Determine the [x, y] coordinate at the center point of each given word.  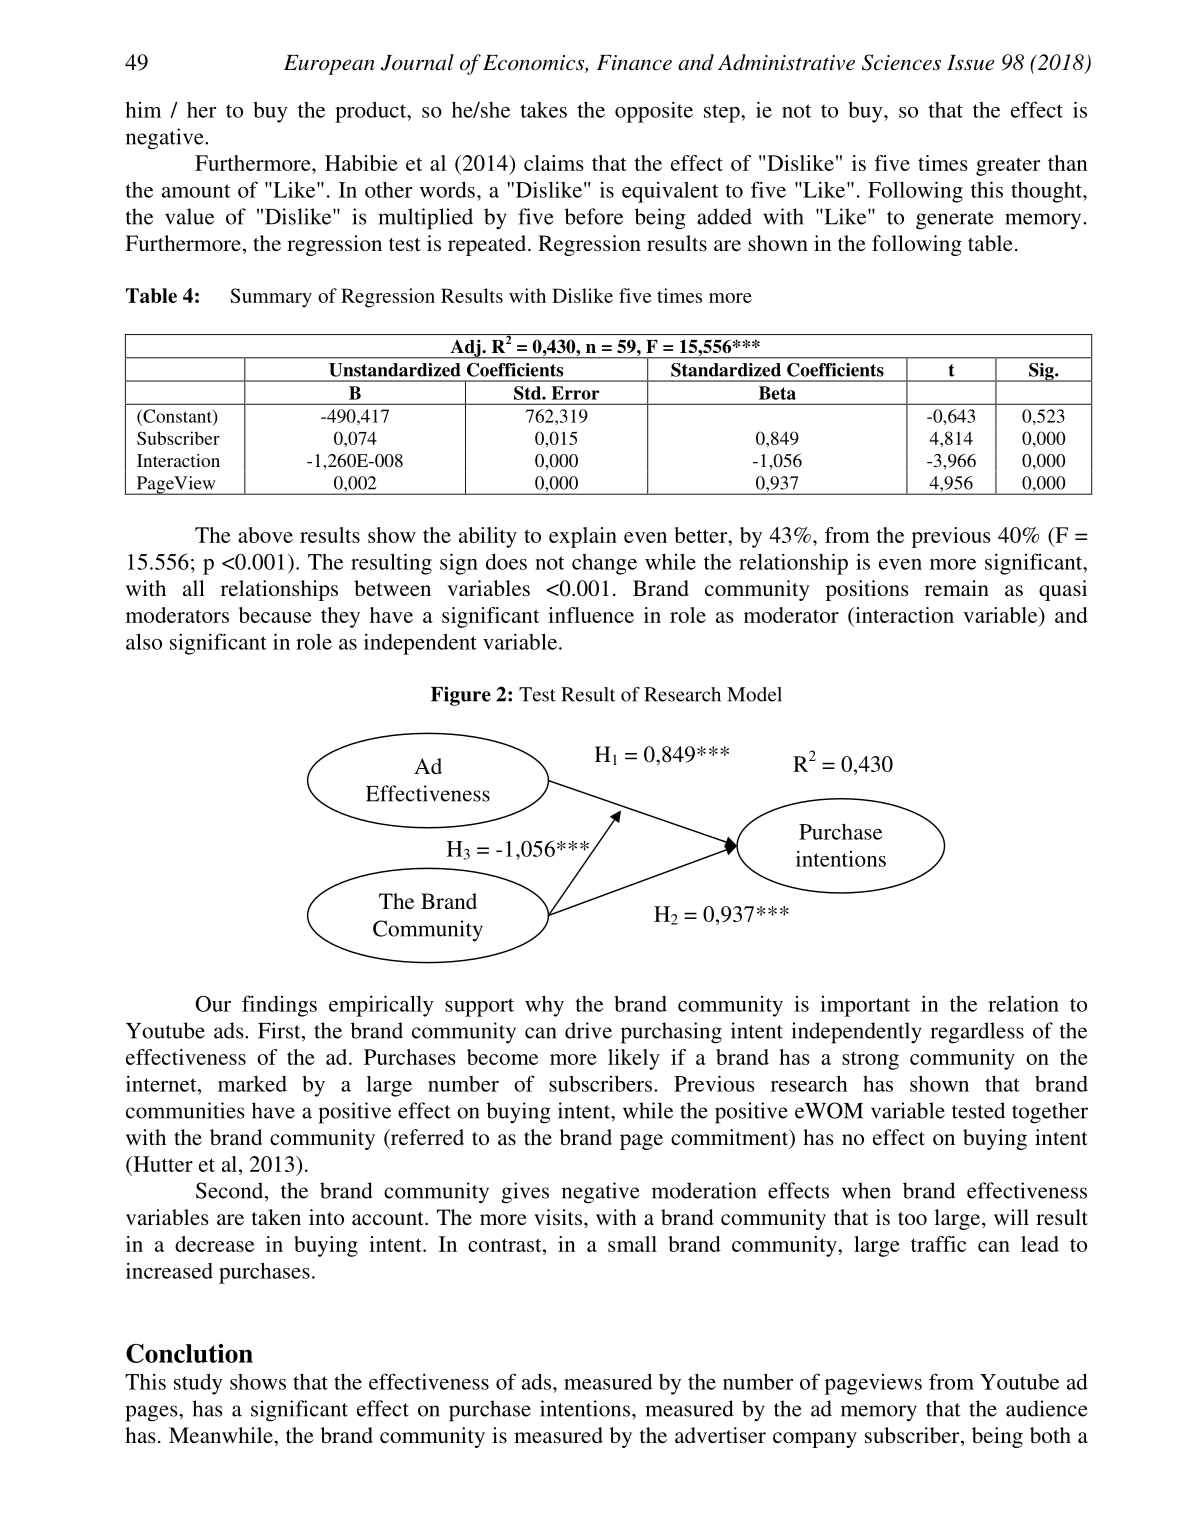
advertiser [720, 1435]
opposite [654, 112]
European [329, 65]
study [198, 1384]
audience [1047, 1408]
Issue [971, 63]
